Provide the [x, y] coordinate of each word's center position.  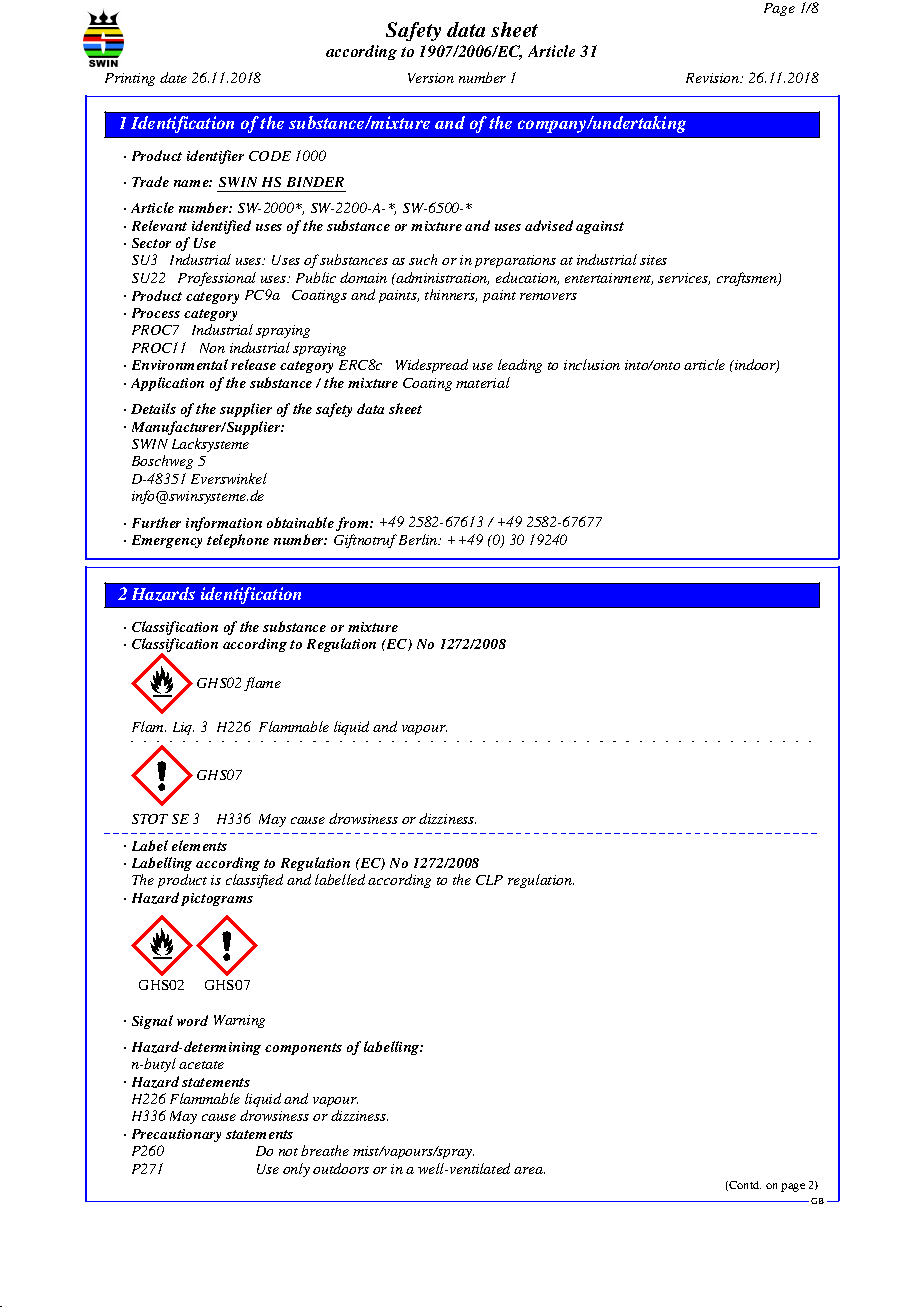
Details [153, 408]
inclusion [592, 364]
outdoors [341, 1168]
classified [254, 881]
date [173, 77]
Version [431, 78]
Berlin [419, 539]
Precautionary [176, 1135]
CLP [489, 880]
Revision [714, 78]
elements [199, 845]
